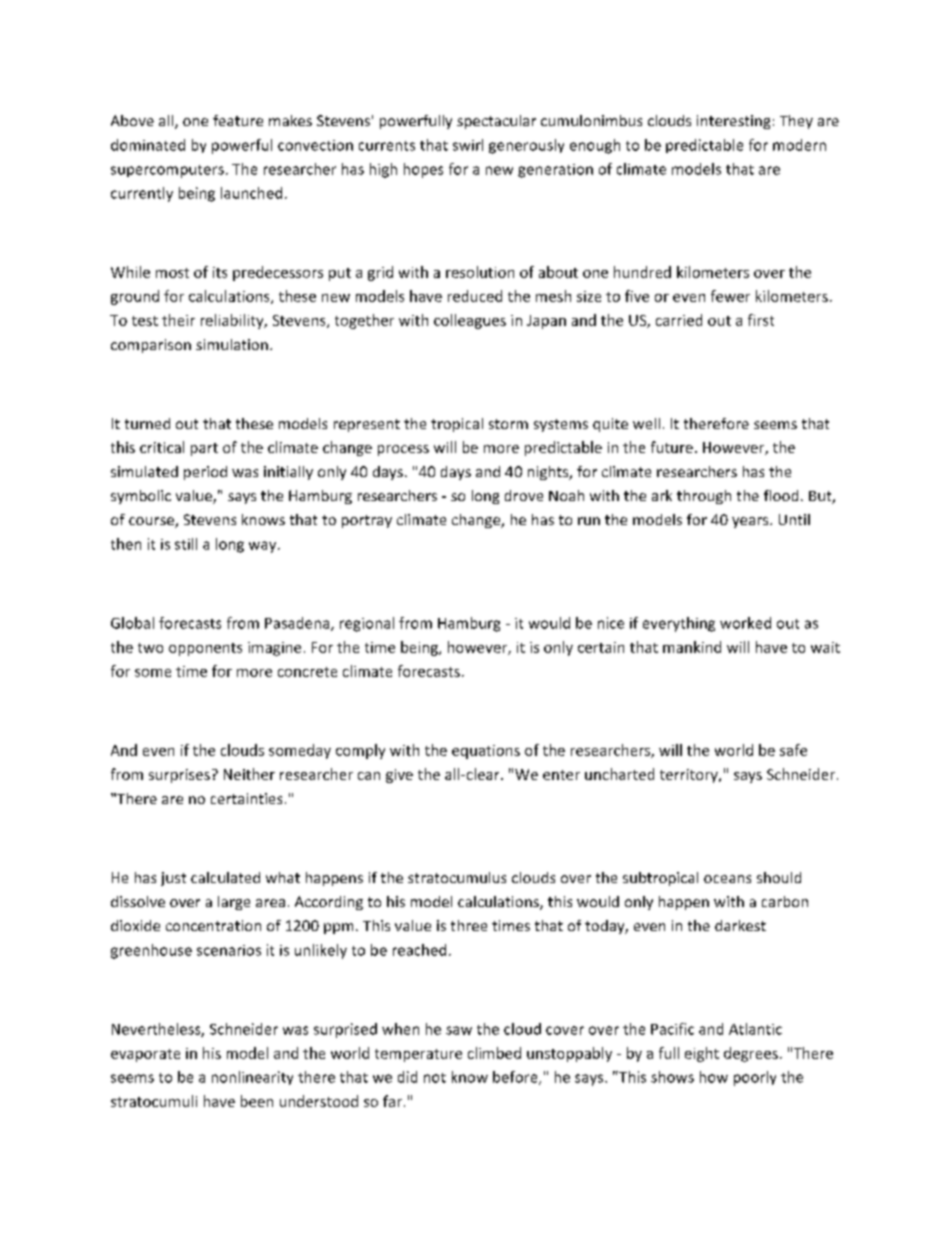  I want to click on swirl, so click(468, 145).
